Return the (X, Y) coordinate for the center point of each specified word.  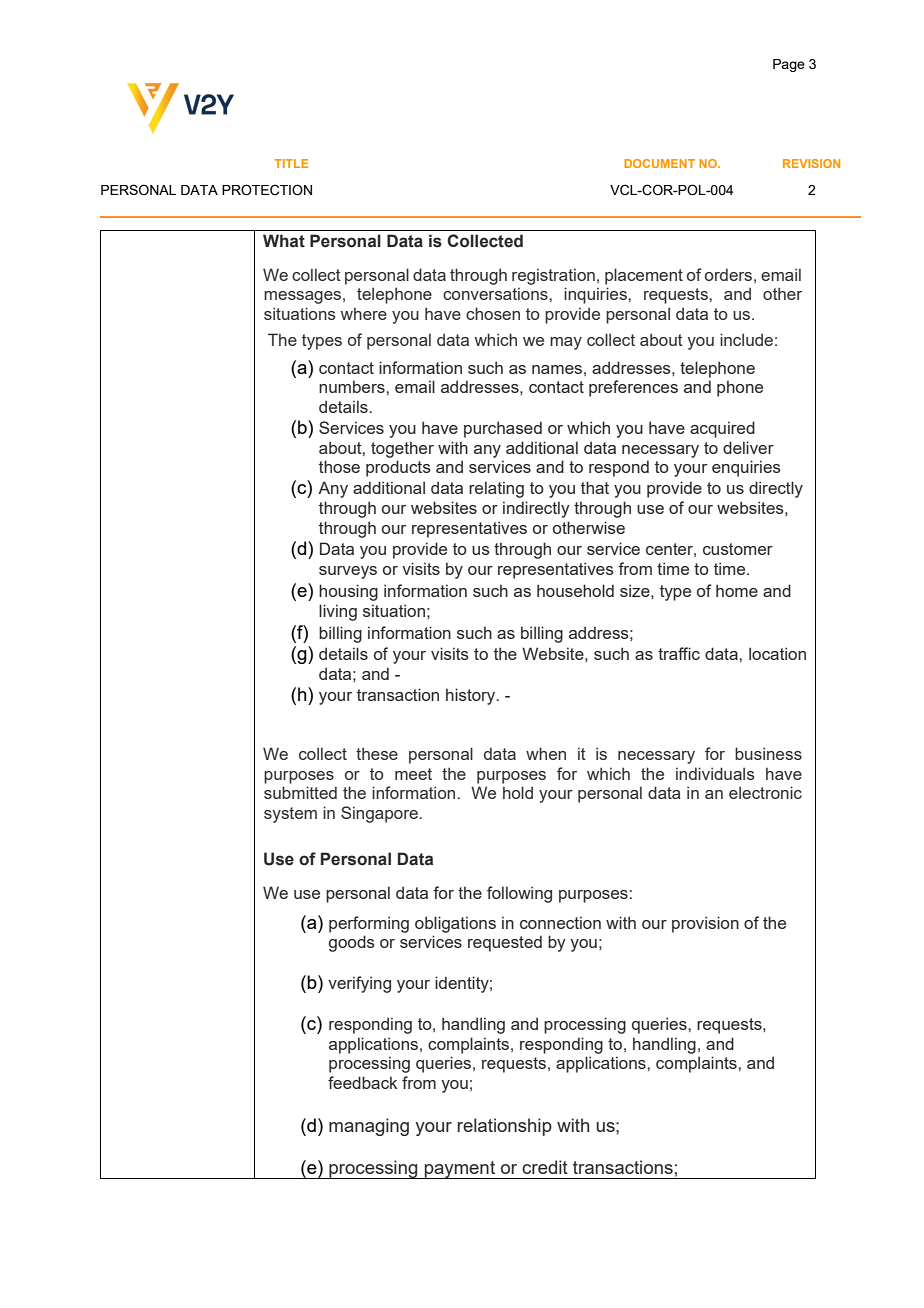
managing (369, 1127)
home (737, 590)
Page (789, 65)
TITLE (291, 163)
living (338, 612)
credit (545, 1167)
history (472, 696)
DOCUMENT (659, 163)
